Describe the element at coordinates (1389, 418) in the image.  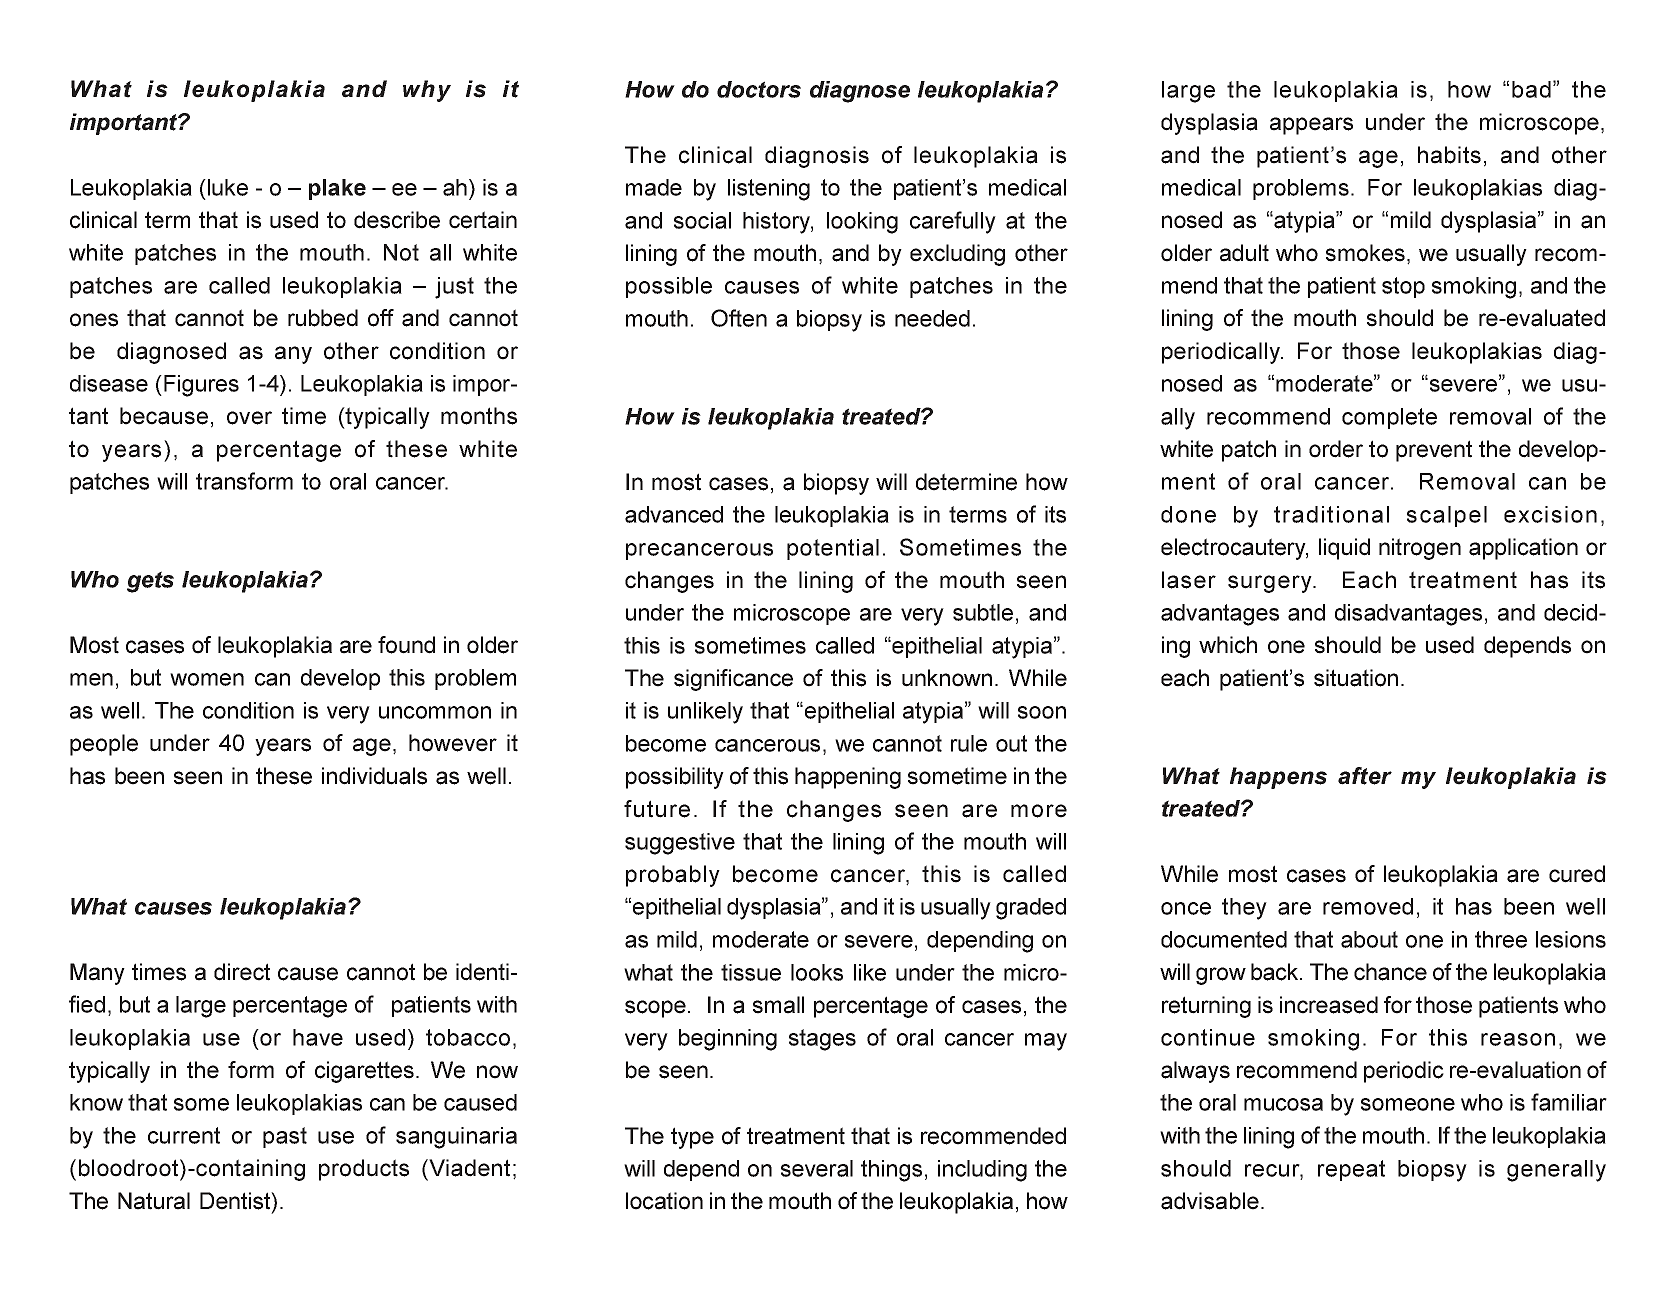
I see `complete` at that location.
